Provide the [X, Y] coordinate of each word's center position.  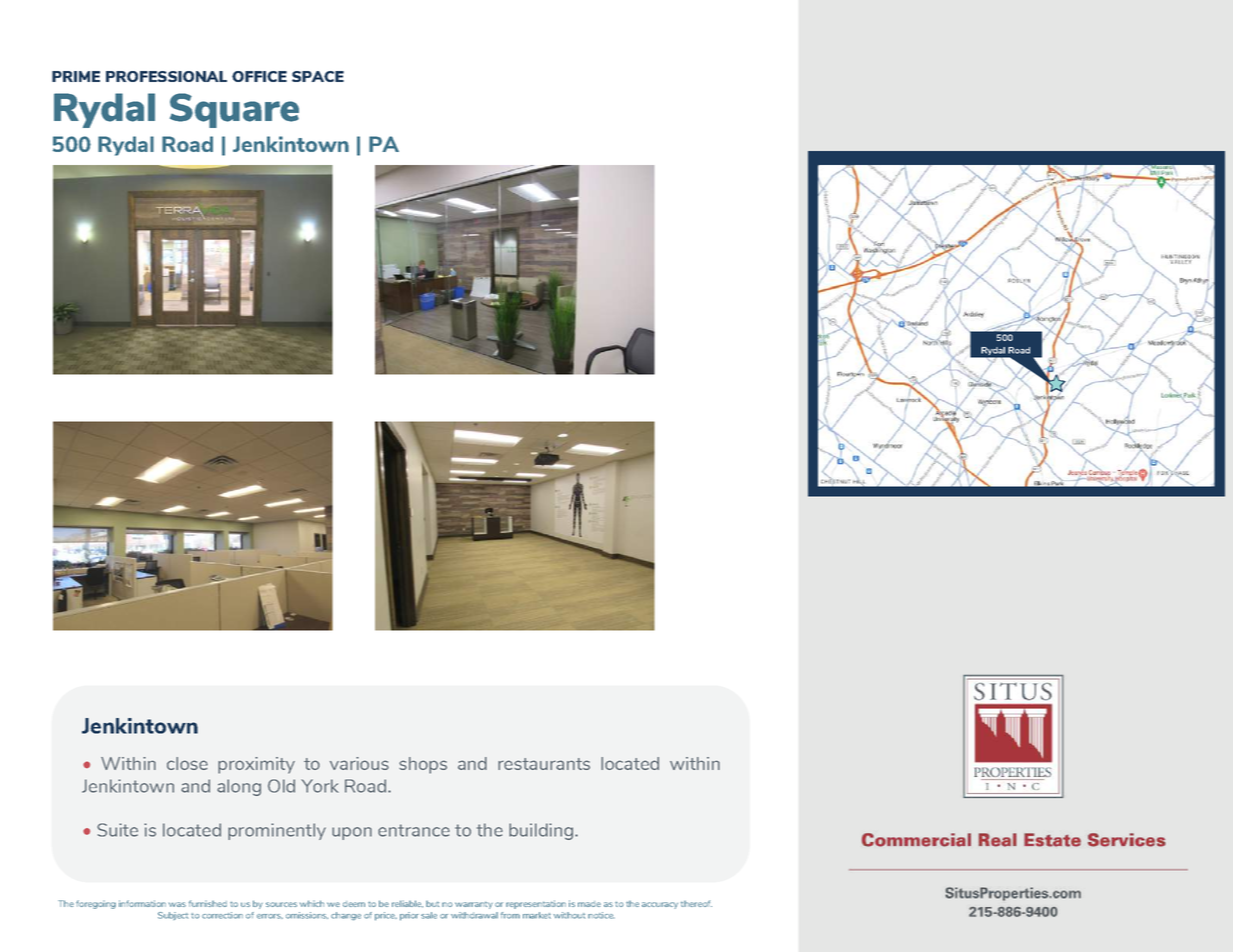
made [589, 904]
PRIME [76, 76]
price [386, 916]
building [542, 831]
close [187, 763]
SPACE [318, 76]
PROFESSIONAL [166, 76]
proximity [256, 765]
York [320, 786]
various [359, 763]
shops [423, 765]
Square [234, 110]
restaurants [544, 764]
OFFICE [259, 76]
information [142, 903]
